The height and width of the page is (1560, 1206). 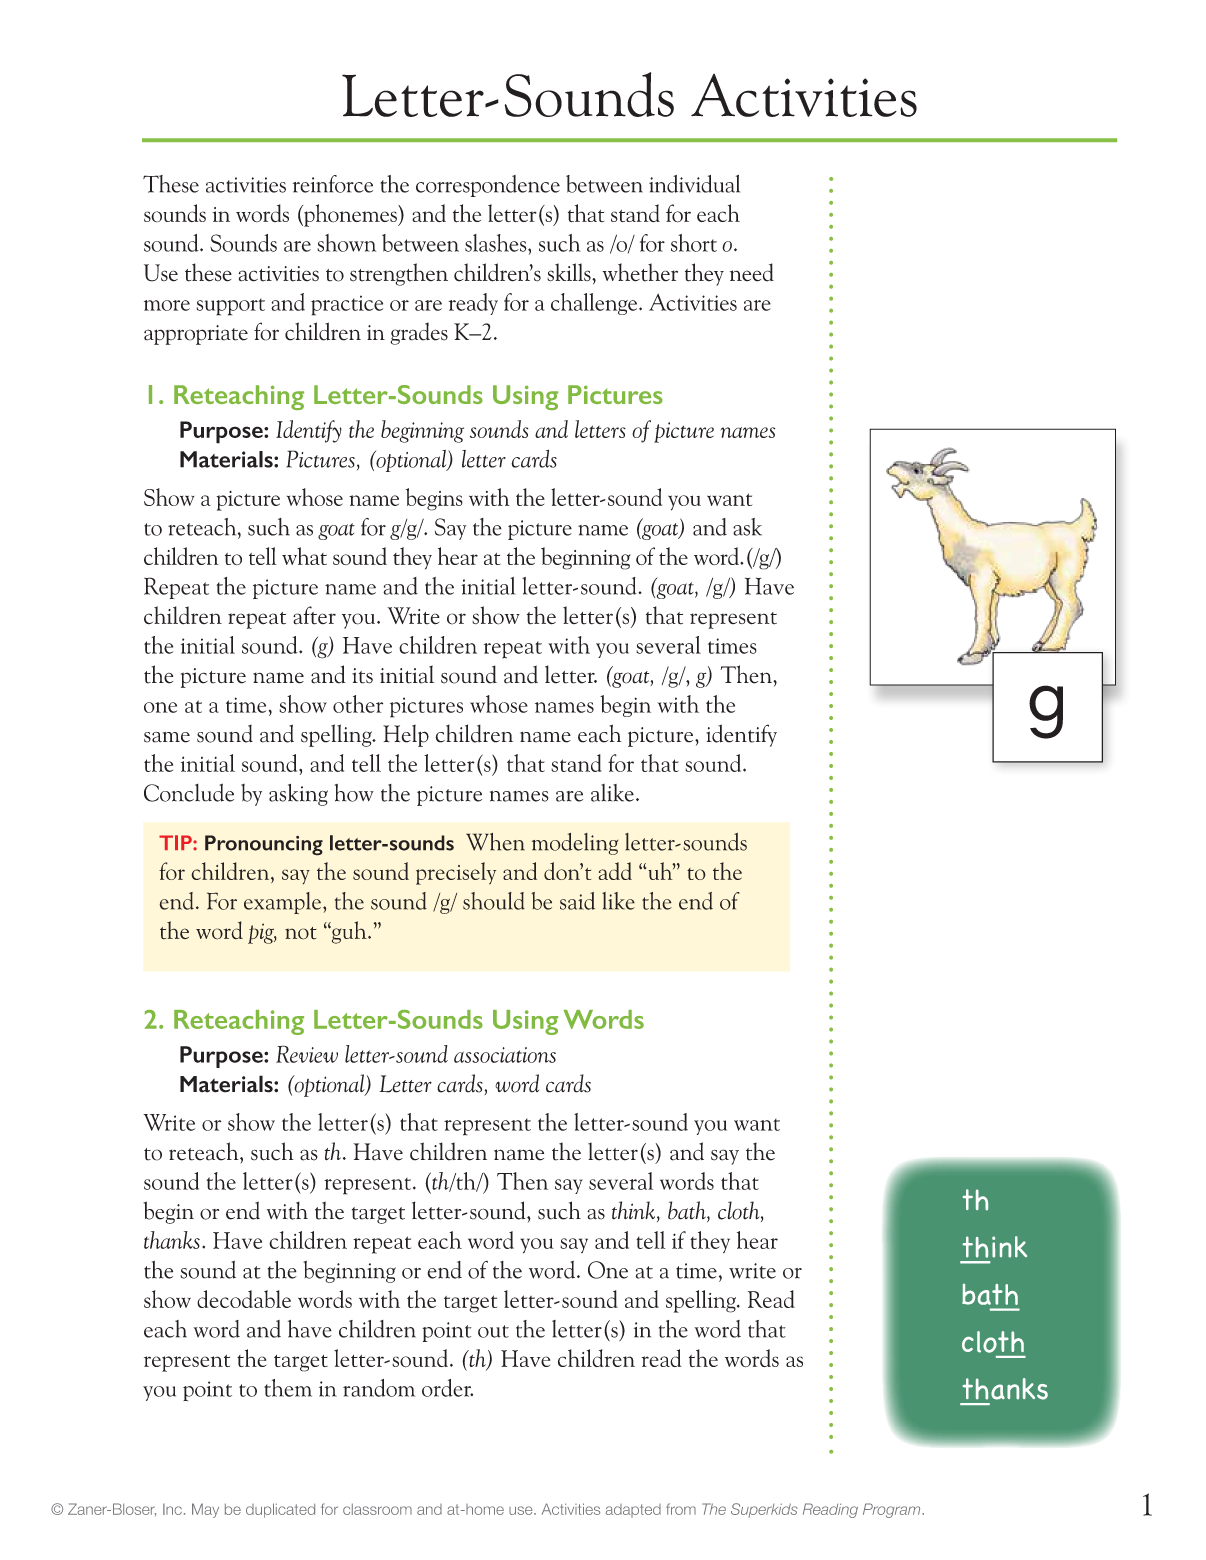 What do you see at coordinates (280, 1510) in the page?
I see `duplicated` at bounding box center [280, 1510].
